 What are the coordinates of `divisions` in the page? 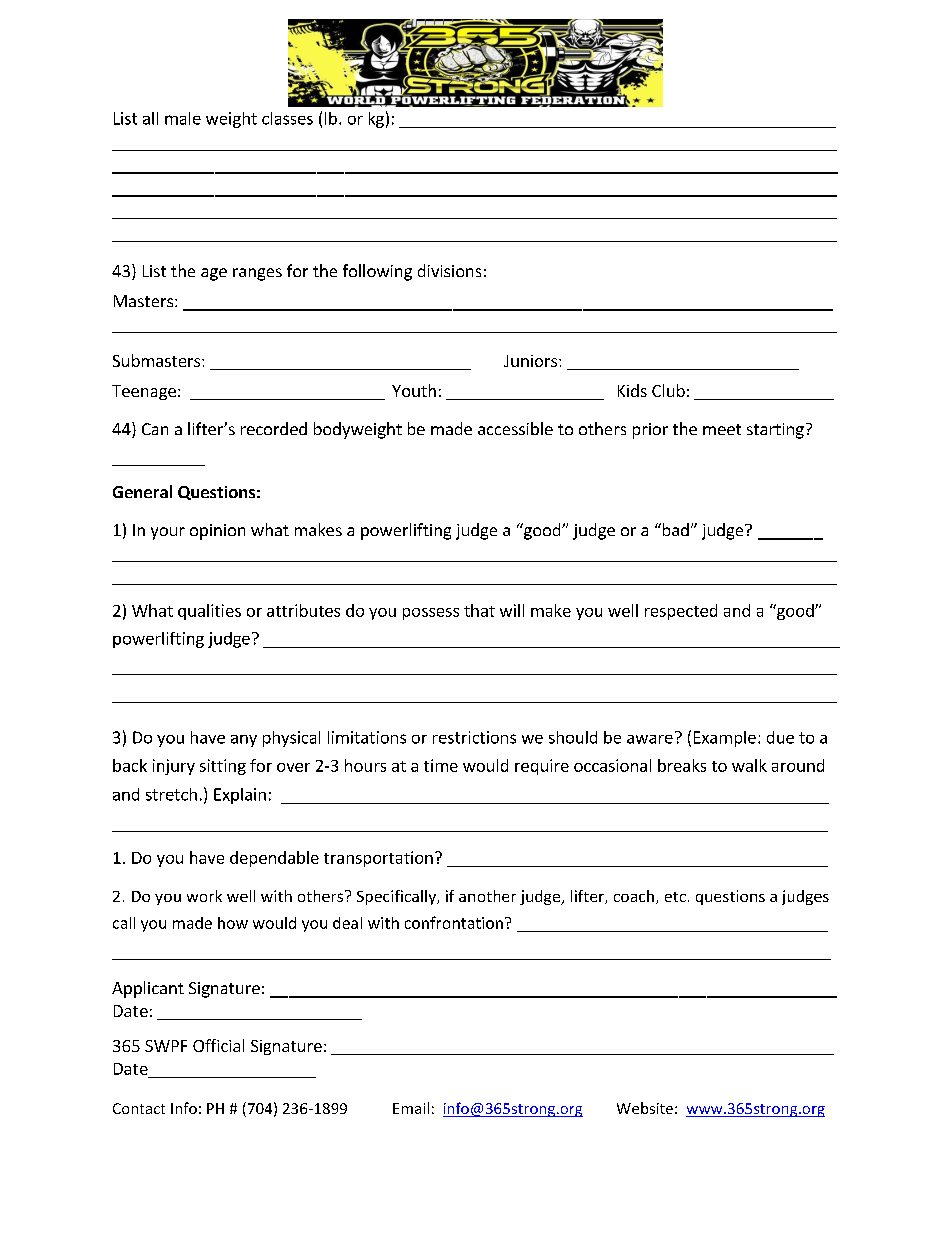 It's located at (449, 270).
